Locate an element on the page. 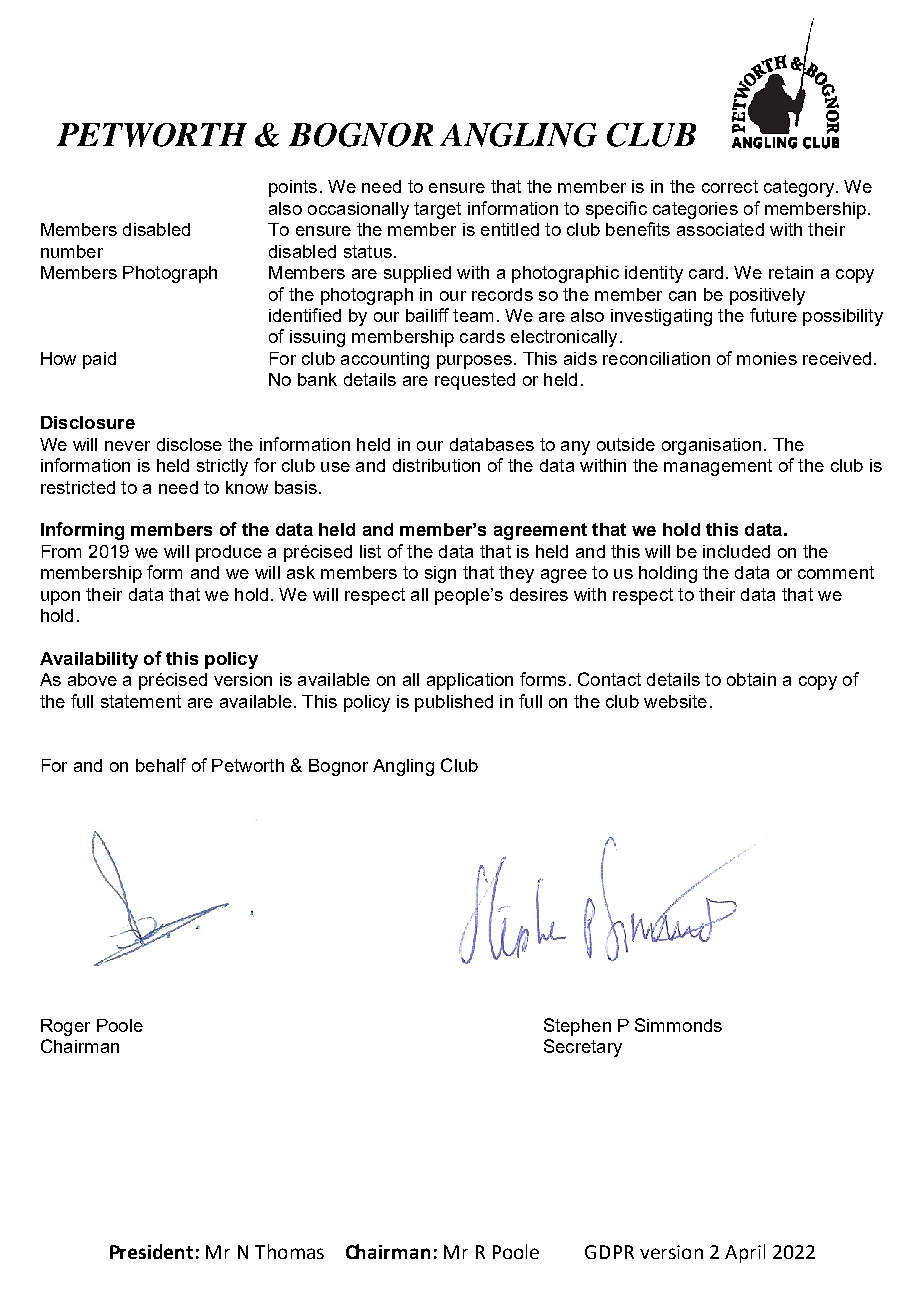  President is located at coordinates (151, 1251).
